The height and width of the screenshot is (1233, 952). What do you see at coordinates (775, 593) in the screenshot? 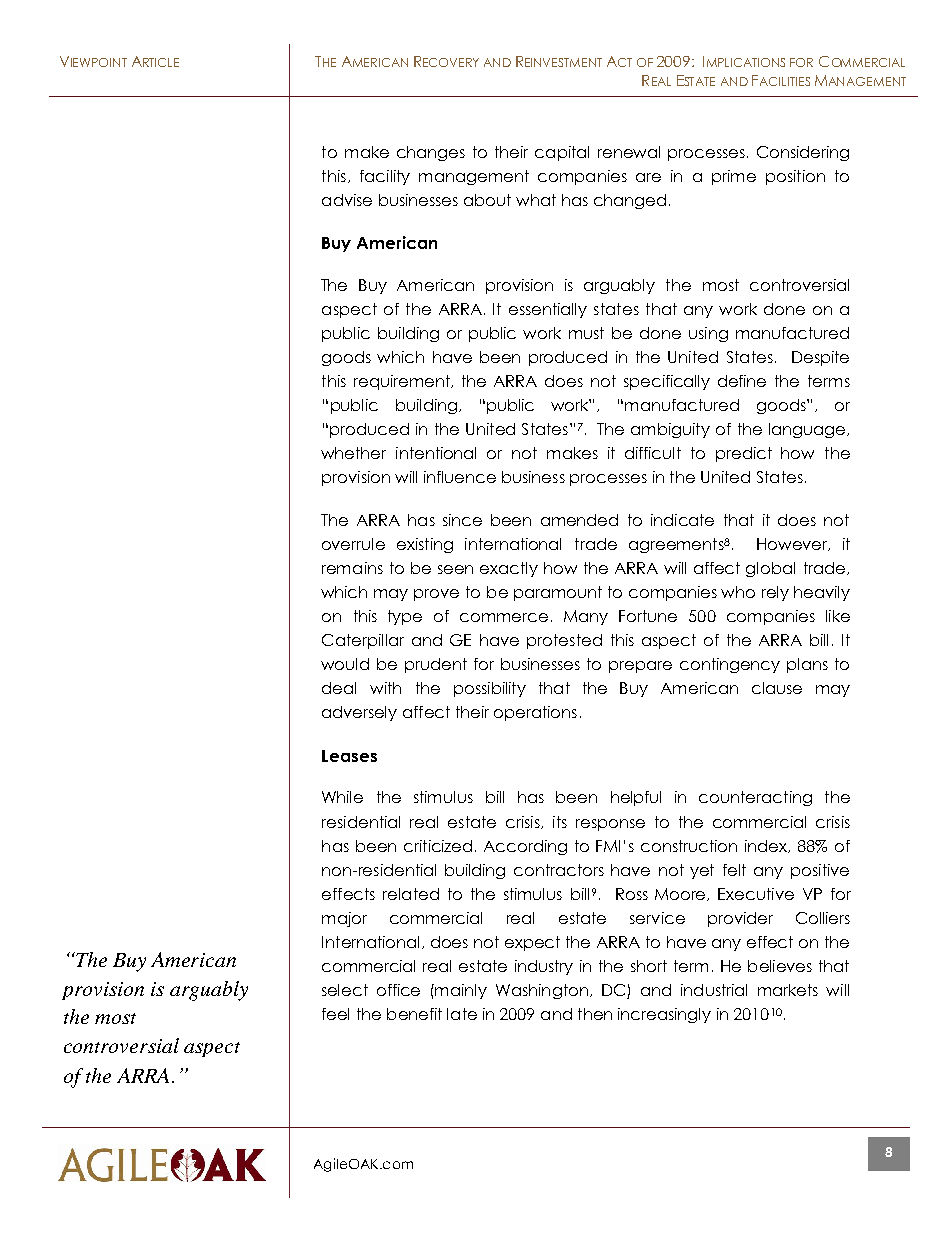
I see `rely` at bounding box center [775, 593].
